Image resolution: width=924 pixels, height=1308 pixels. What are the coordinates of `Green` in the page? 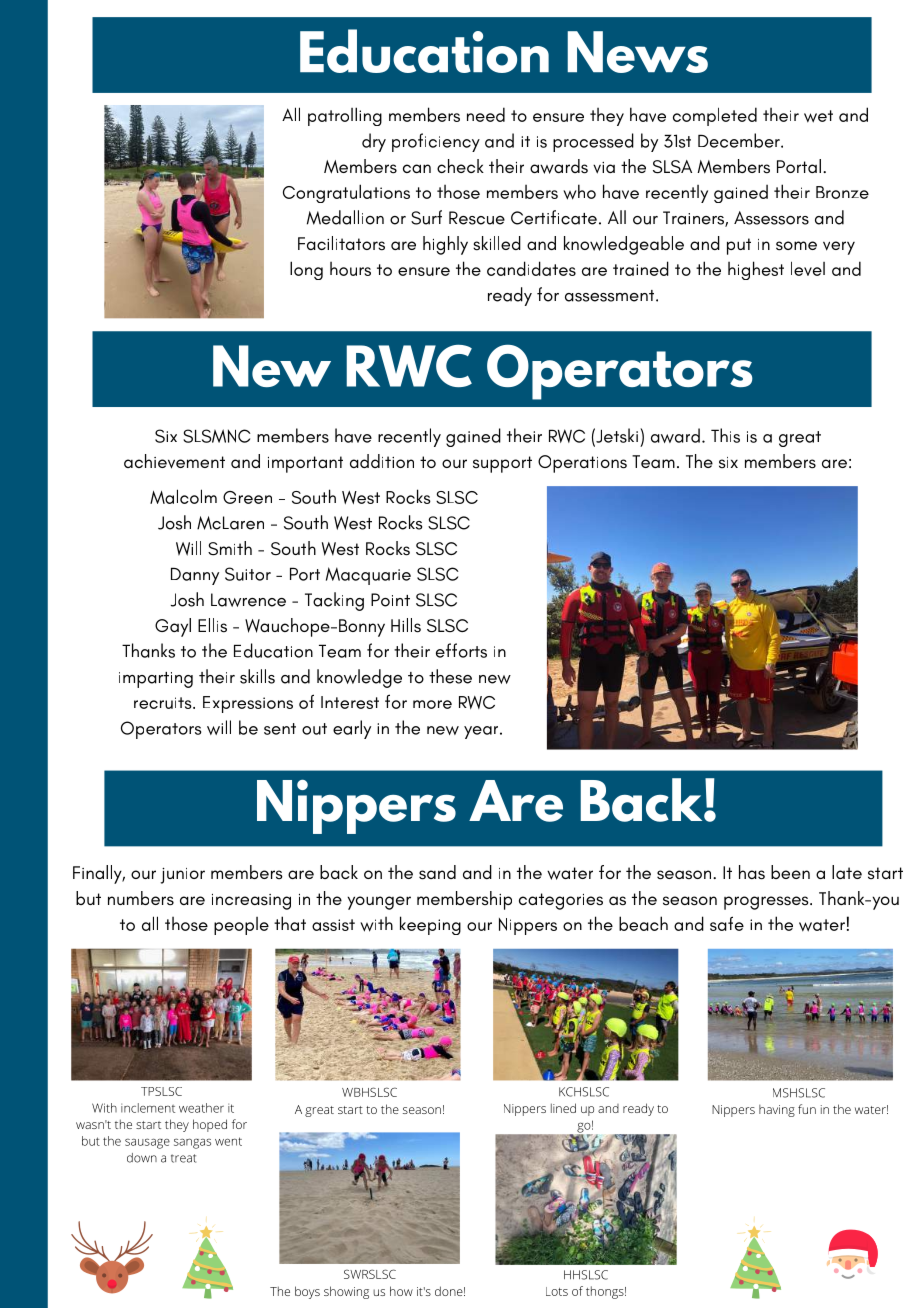 It's located at (247, 497).
